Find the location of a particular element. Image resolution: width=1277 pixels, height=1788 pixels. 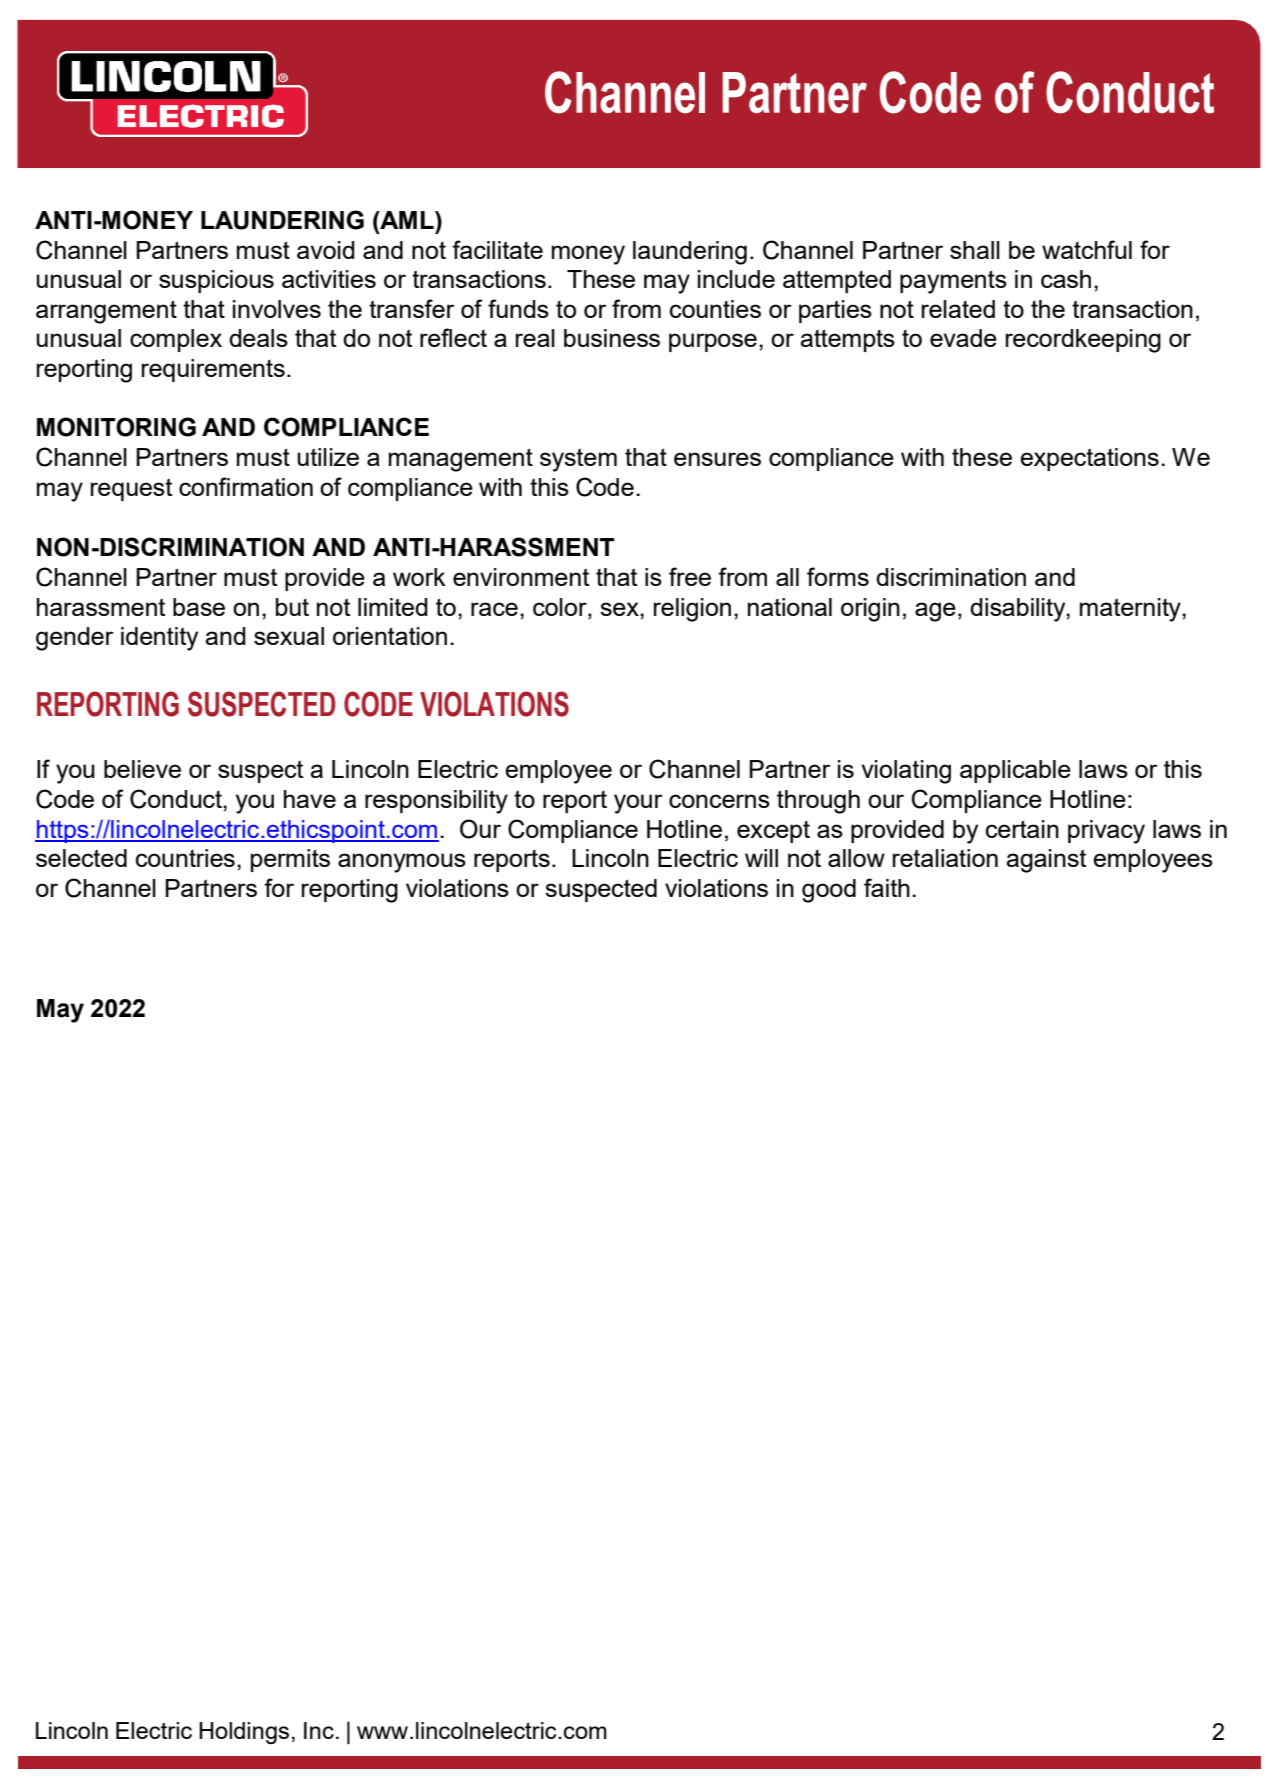

maternity is located at coordinates (1131, 610).
